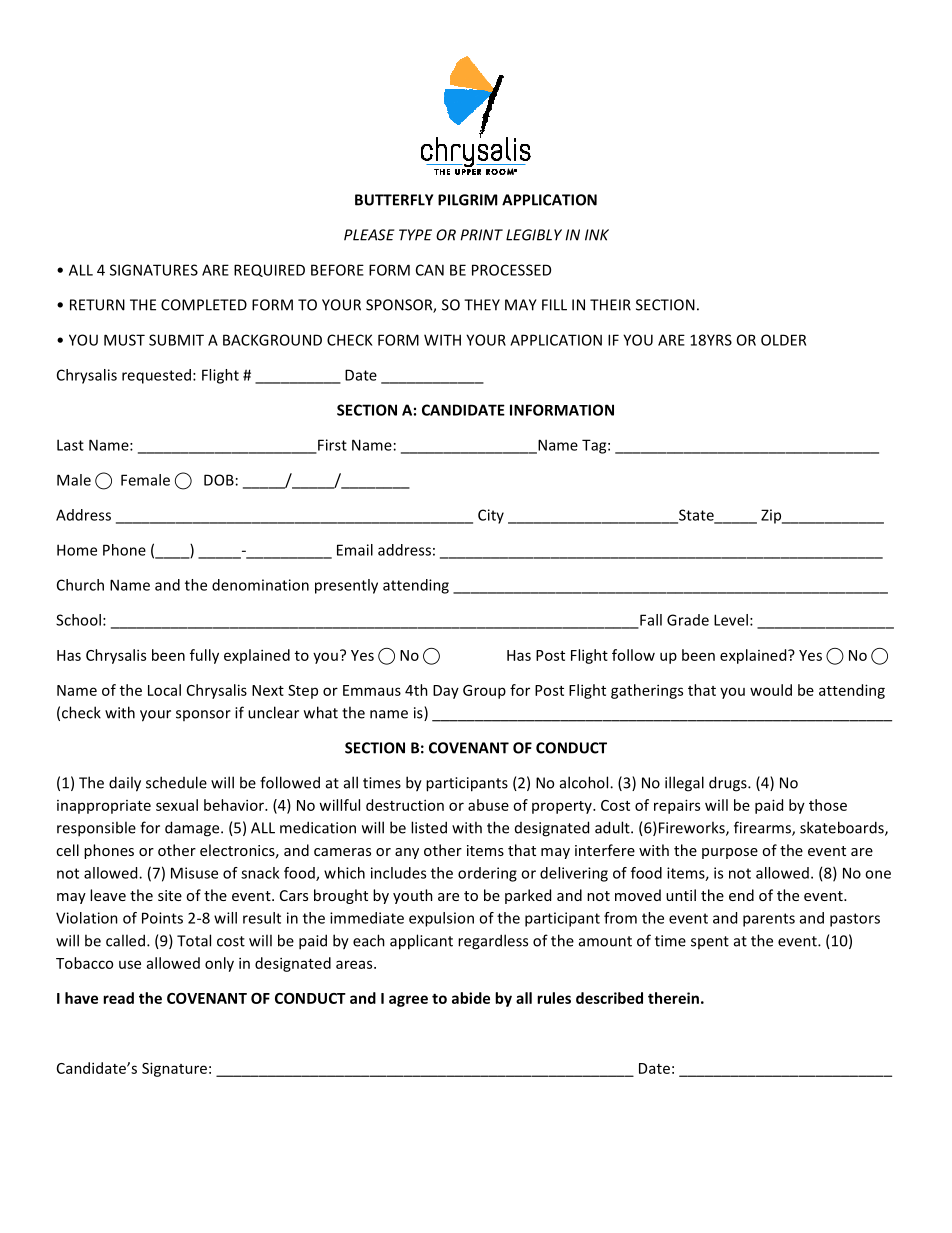  Describe the element at coordinates (269, 270) in the document. I see `REQUIRED` at that location.
